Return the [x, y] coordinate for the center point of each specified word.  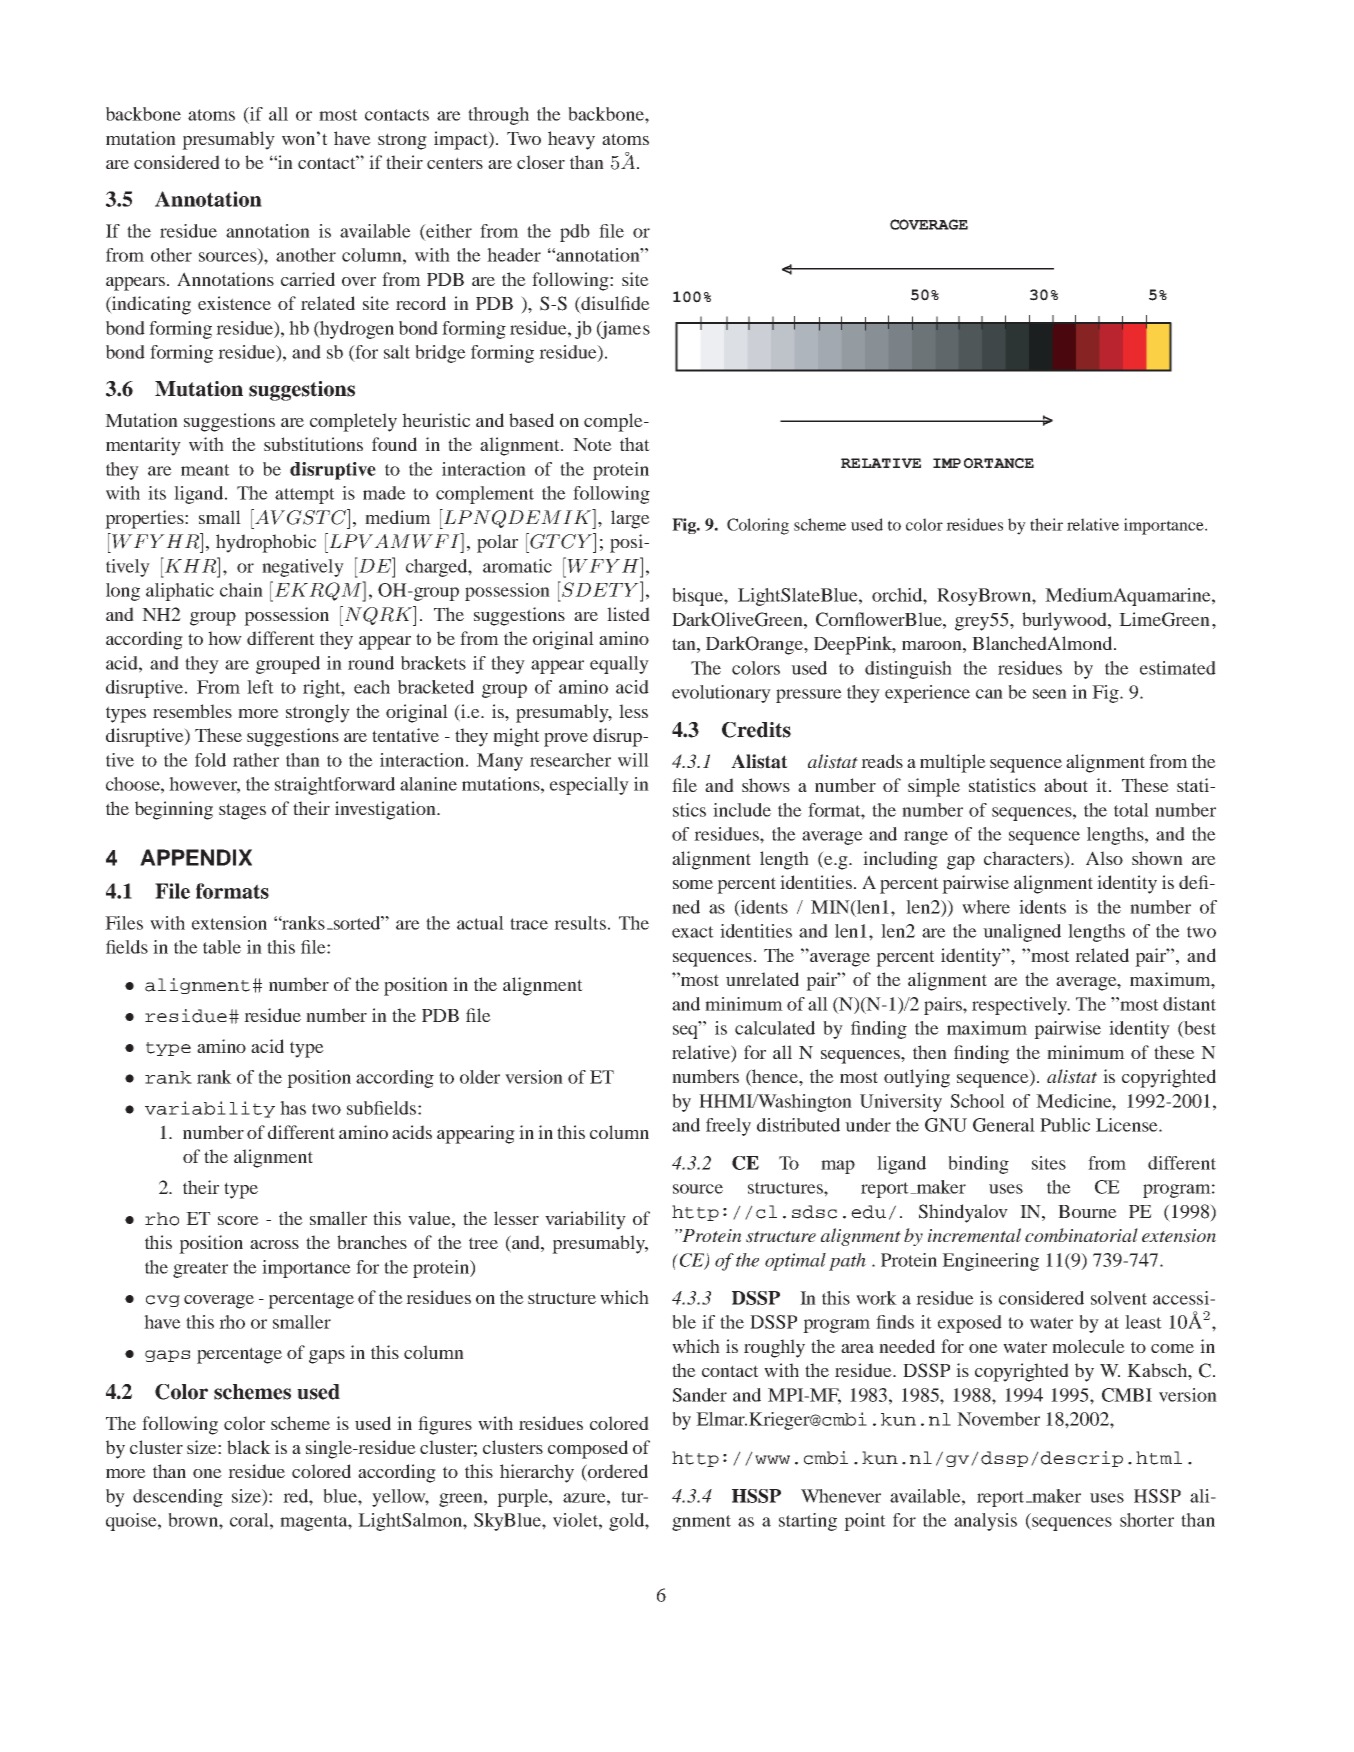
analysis [985, 1522]
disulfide [614, 304]
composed [588, 1449]
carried [308, 279]
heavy [571, 140]
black [249, 1447]
